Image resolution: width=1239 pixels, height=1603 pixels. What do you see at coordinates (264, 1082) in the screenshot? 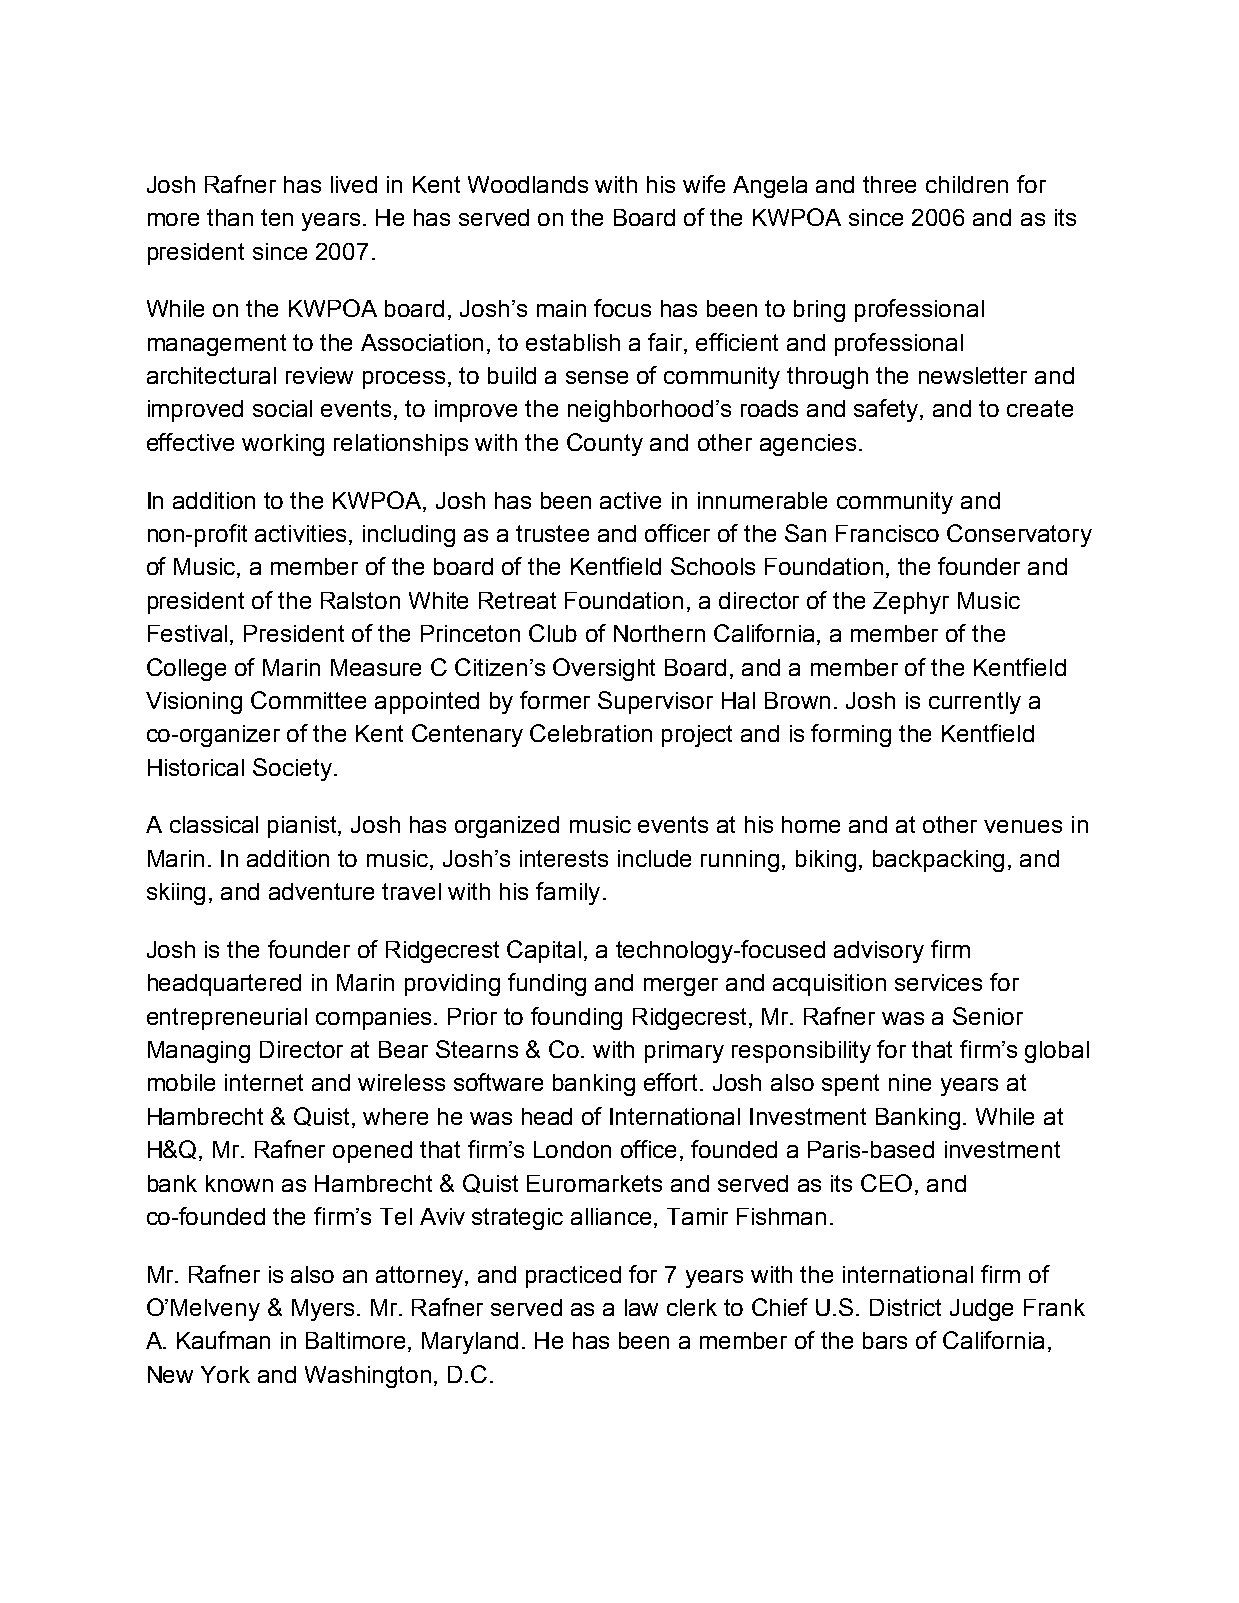
I see `internet` at bounding box center [264, 1082].
